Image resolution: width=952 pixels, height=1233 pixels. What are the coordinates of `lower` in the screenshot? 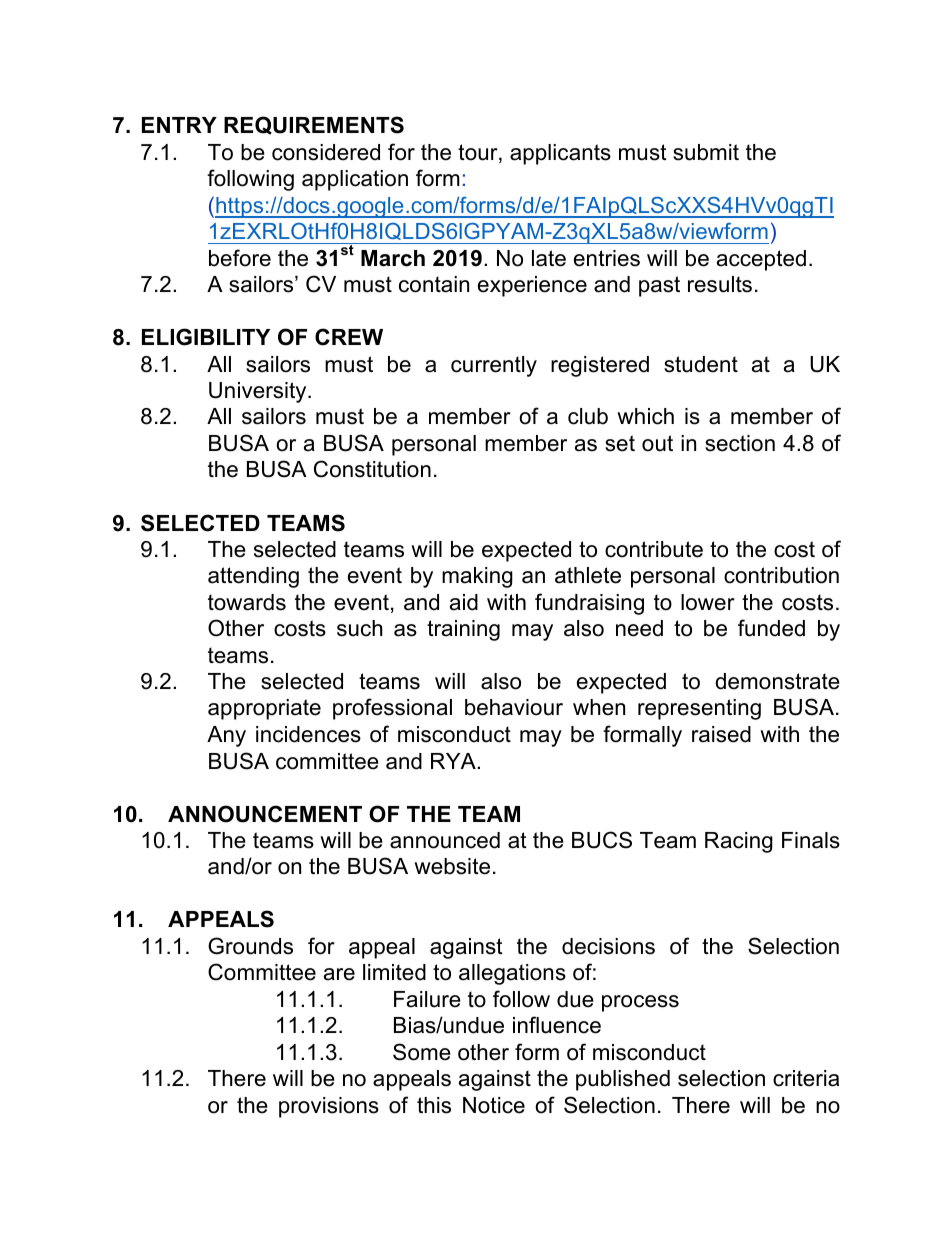 It's located at (708, 602).
